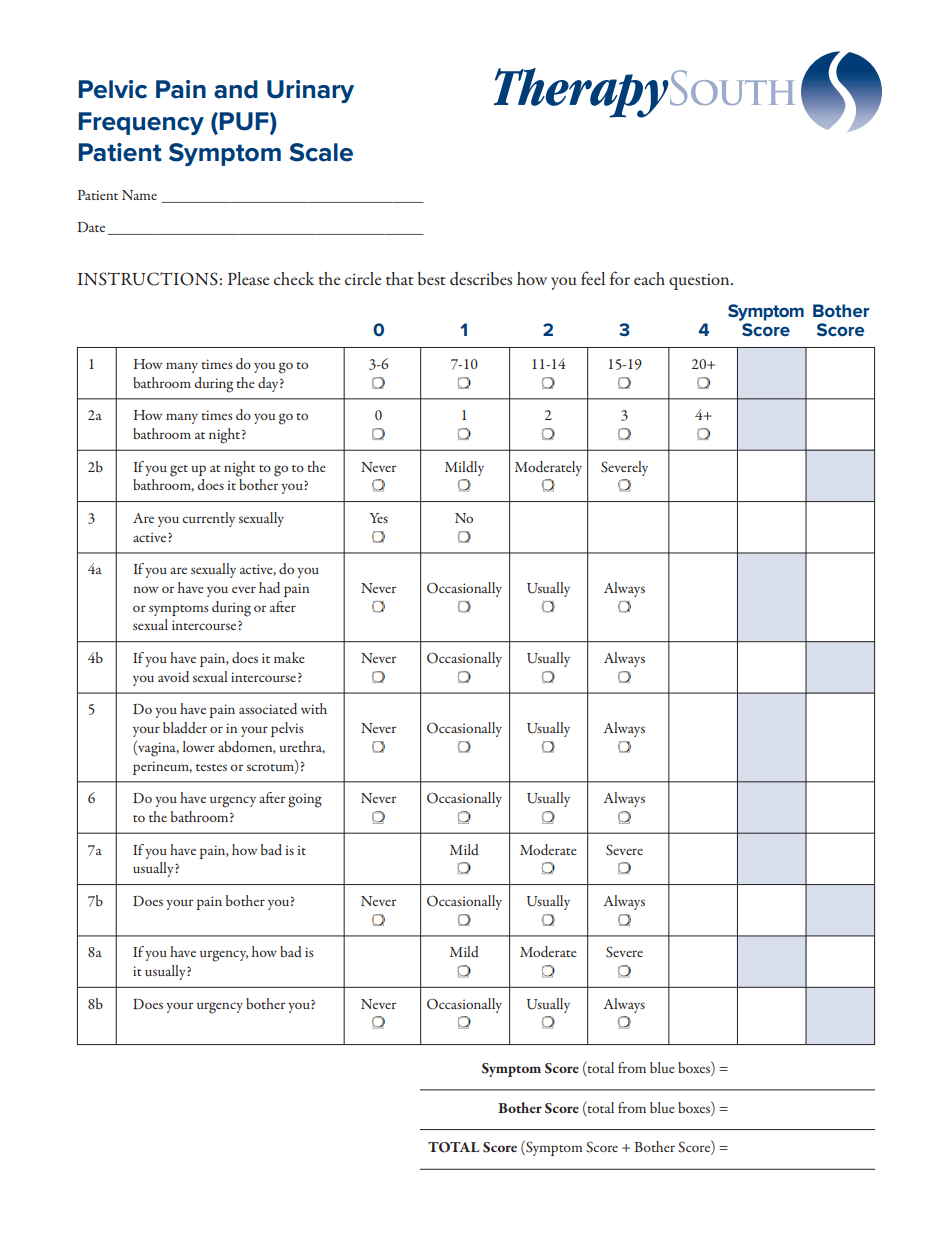 Image resolution: width=952 pixels, height=1233 pixels. What do you see at coordinates (400, 278) in the page?
I see `that` at bounding box center [400, 278].
